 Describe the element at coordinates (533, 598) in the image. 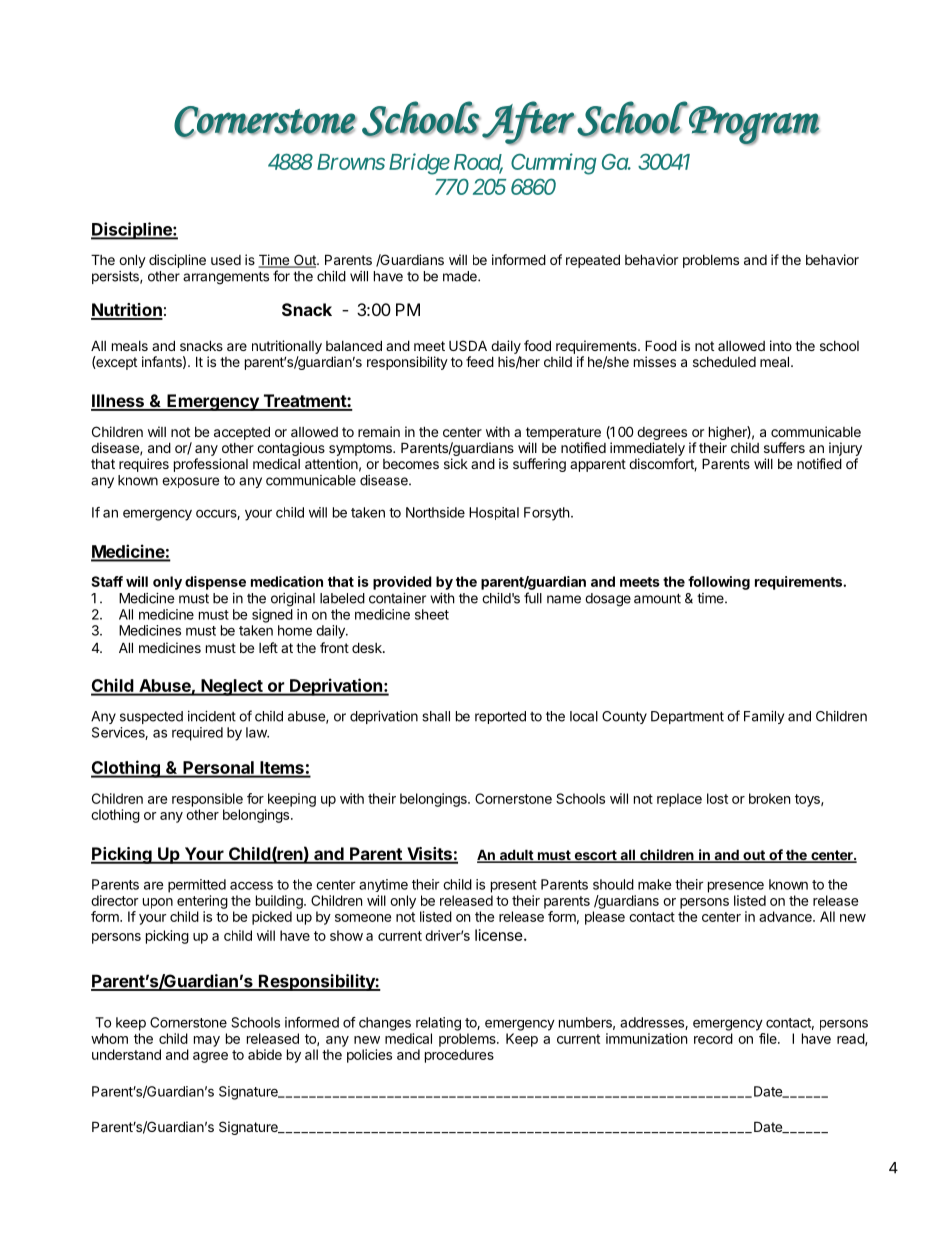

I see `full` at that location.
